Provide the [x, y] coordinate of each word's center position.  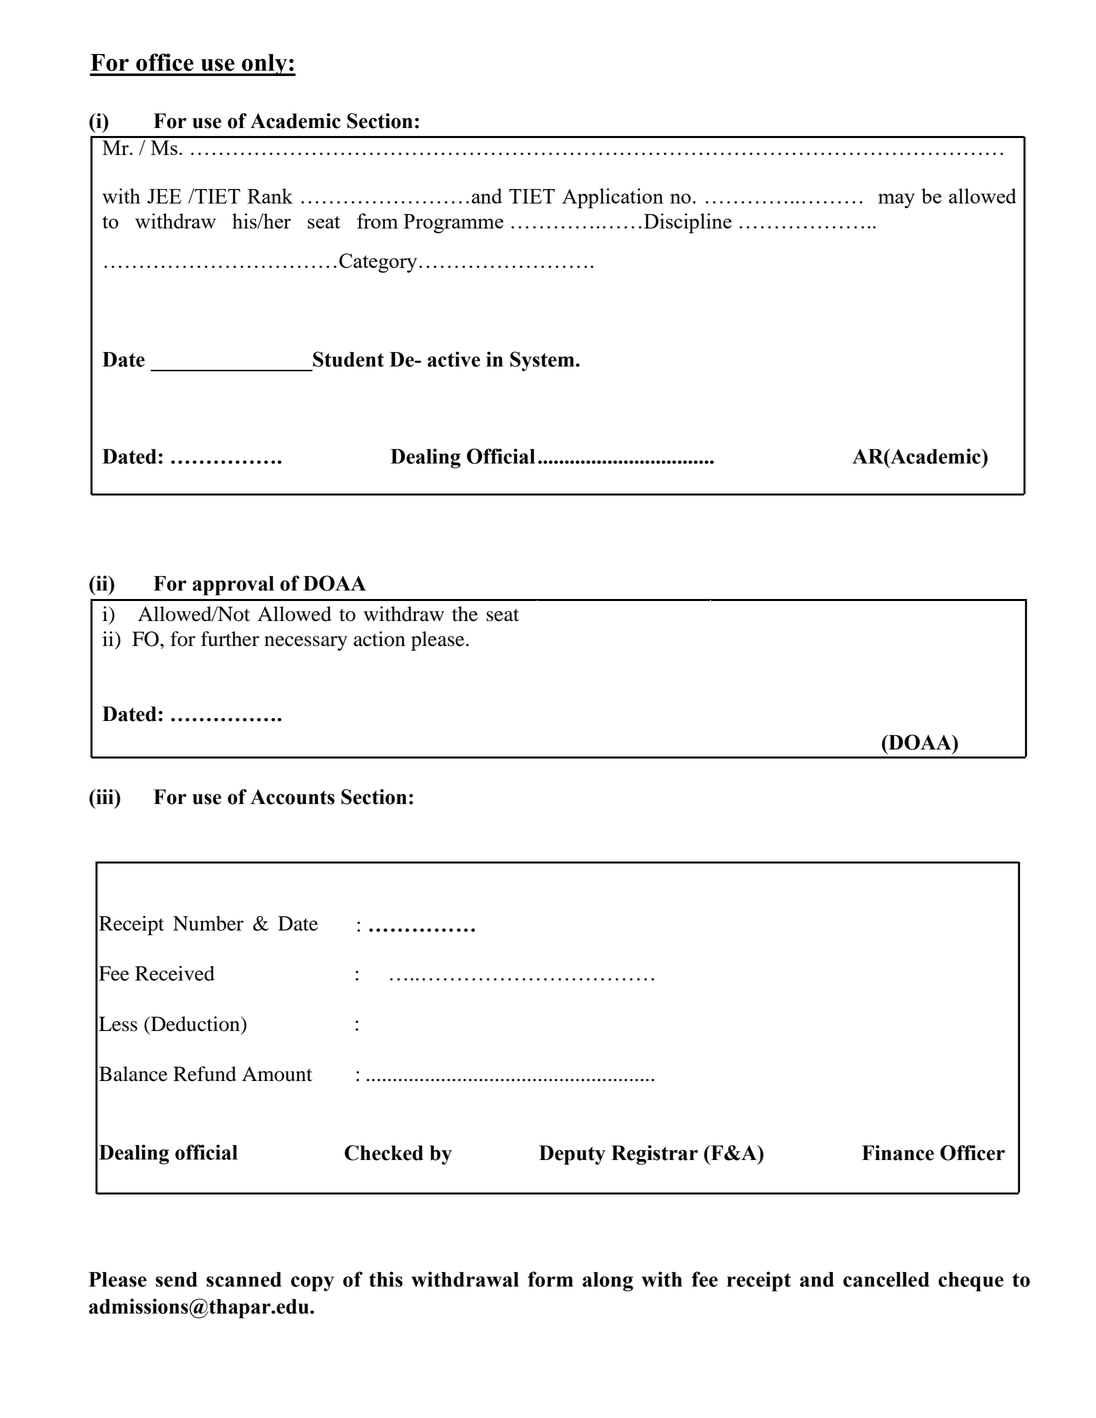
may [896, 201]
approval [233, 586]
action [379, 639]
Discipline [688, 223]
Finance [898, 1153]
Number [208, 923]
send [176, 1279]
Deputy [572, 1155]
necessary [306, 643]
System [543, 361]
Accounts [292, 797]
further [230, 639]
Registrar [654, 1155]
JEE [164, 196]
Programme [454, 224]
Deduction [195, 1025]
